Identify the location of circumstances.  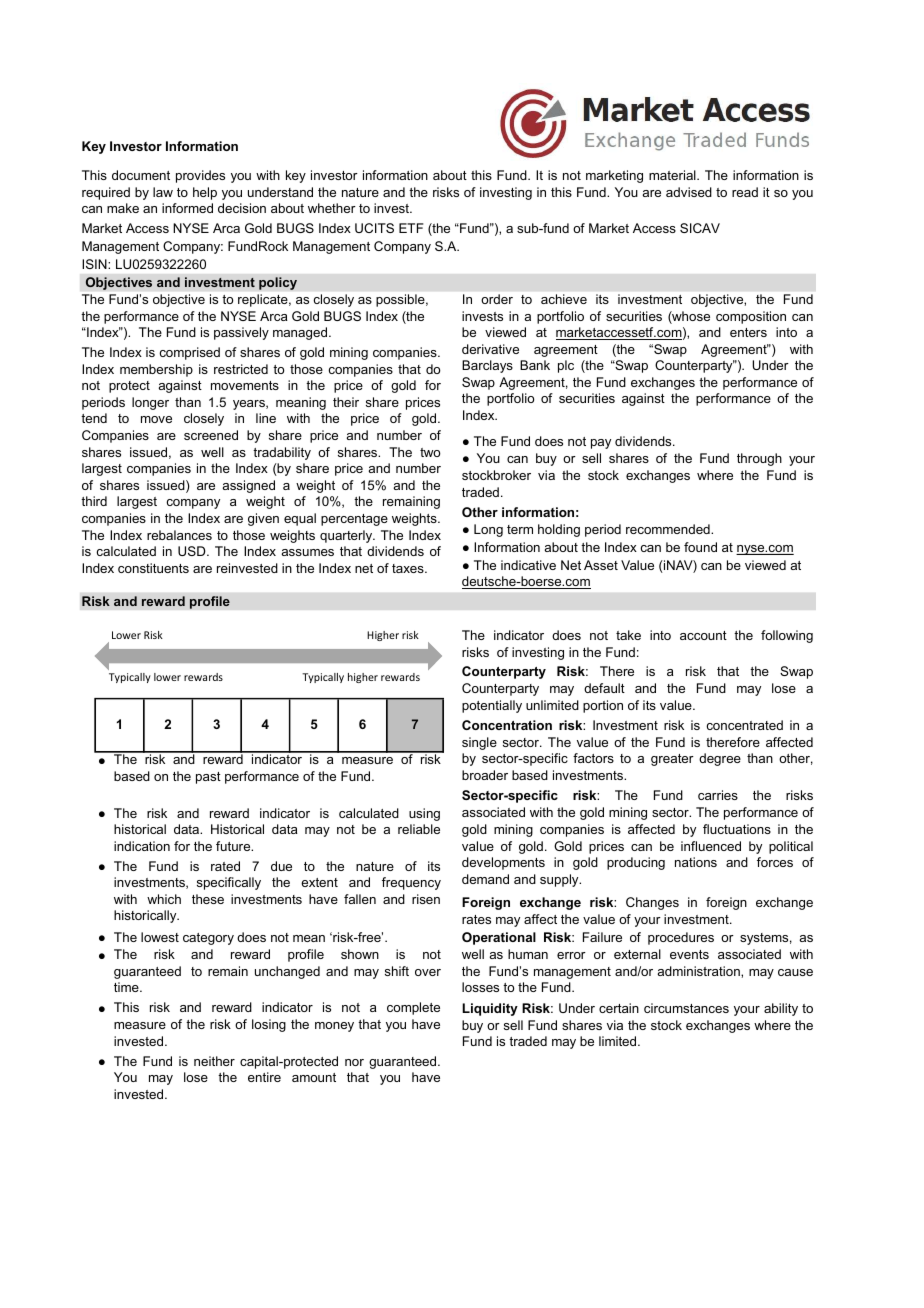
(686, 1008).
